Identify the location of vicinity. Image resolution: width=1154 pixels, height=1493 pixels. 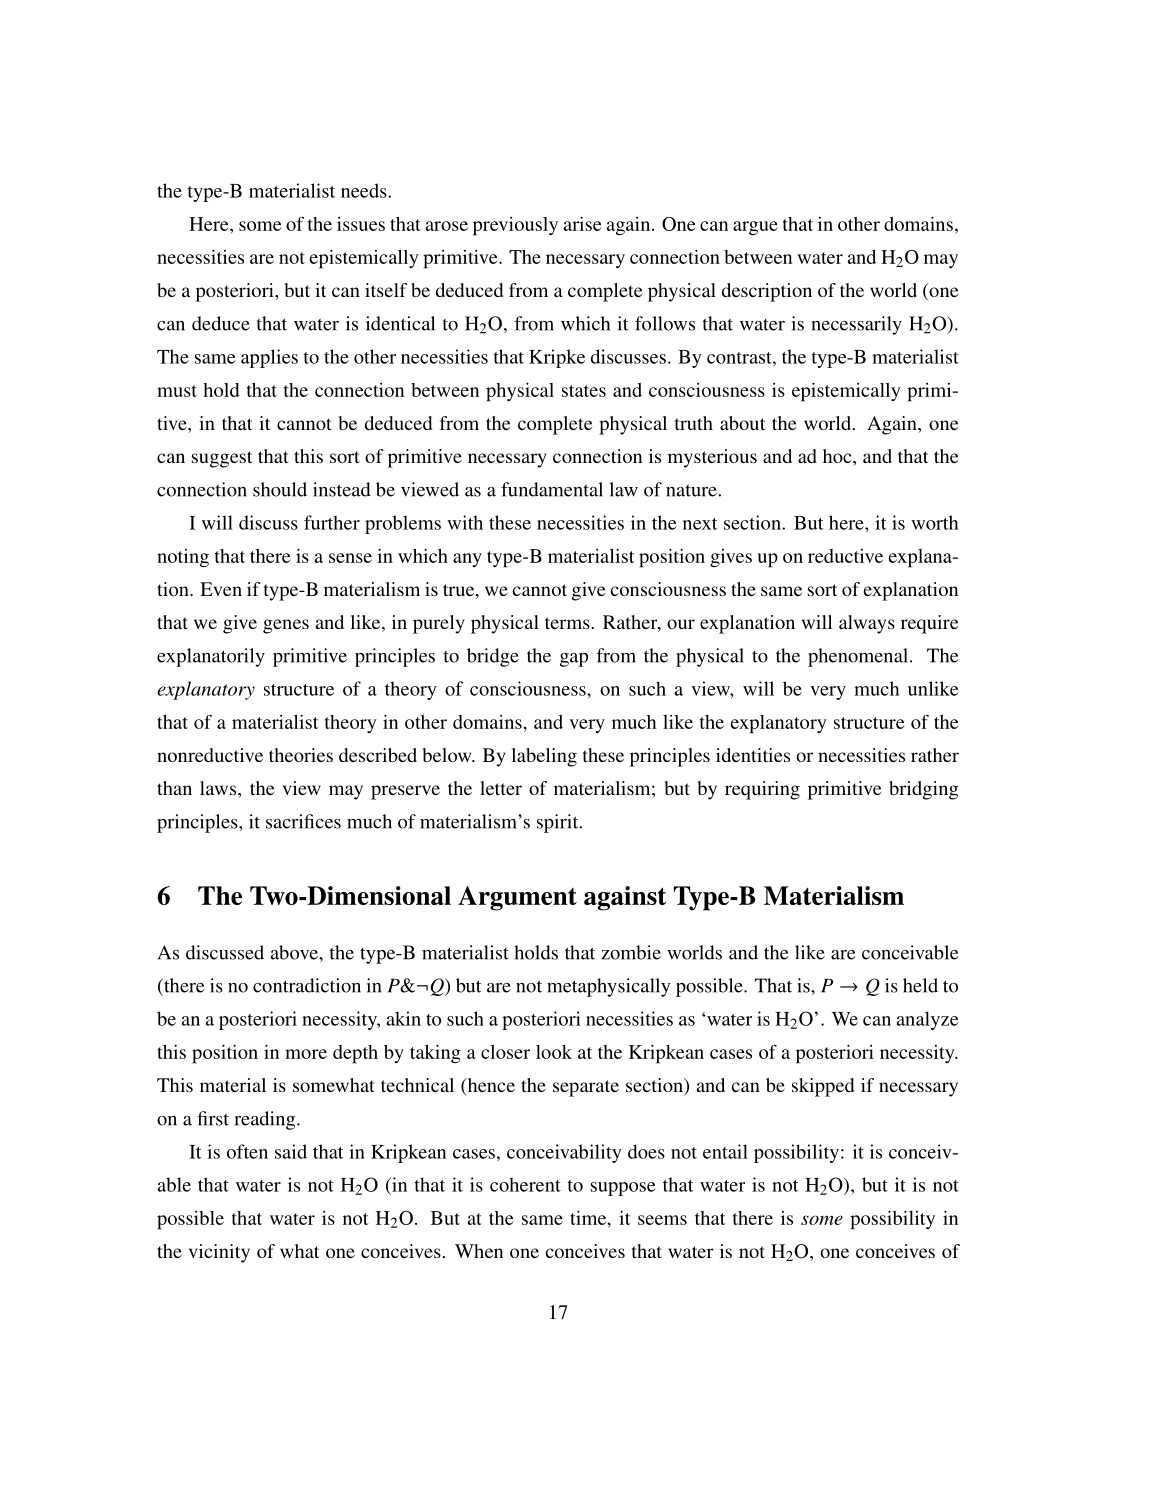
(219, 1253).
